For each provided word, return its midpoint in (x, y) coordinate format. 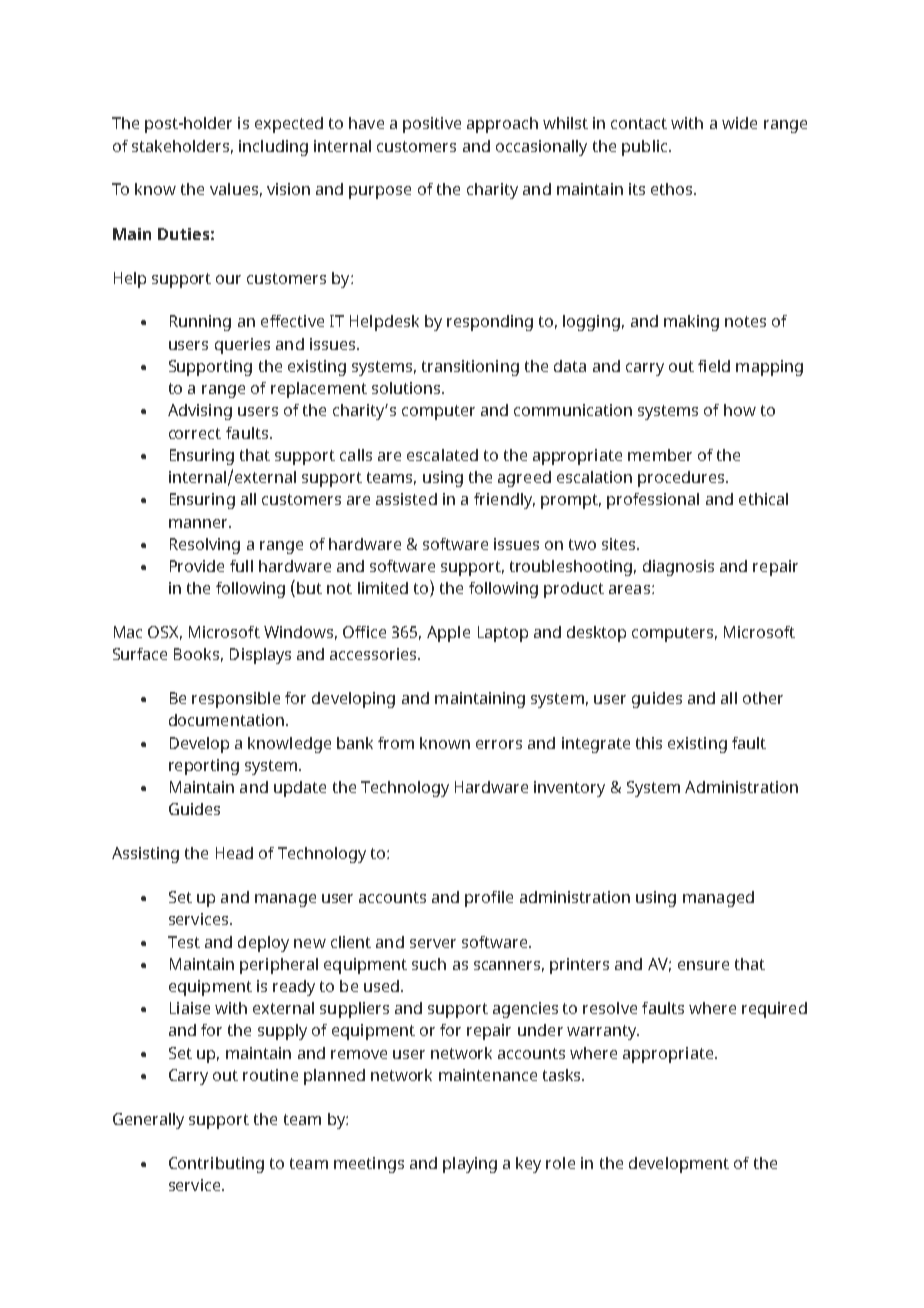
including (273, 148)
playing (470, 1165)
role (560, 1163)
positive (432, 125)
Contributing (216, 1165)
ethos (673, 189)
